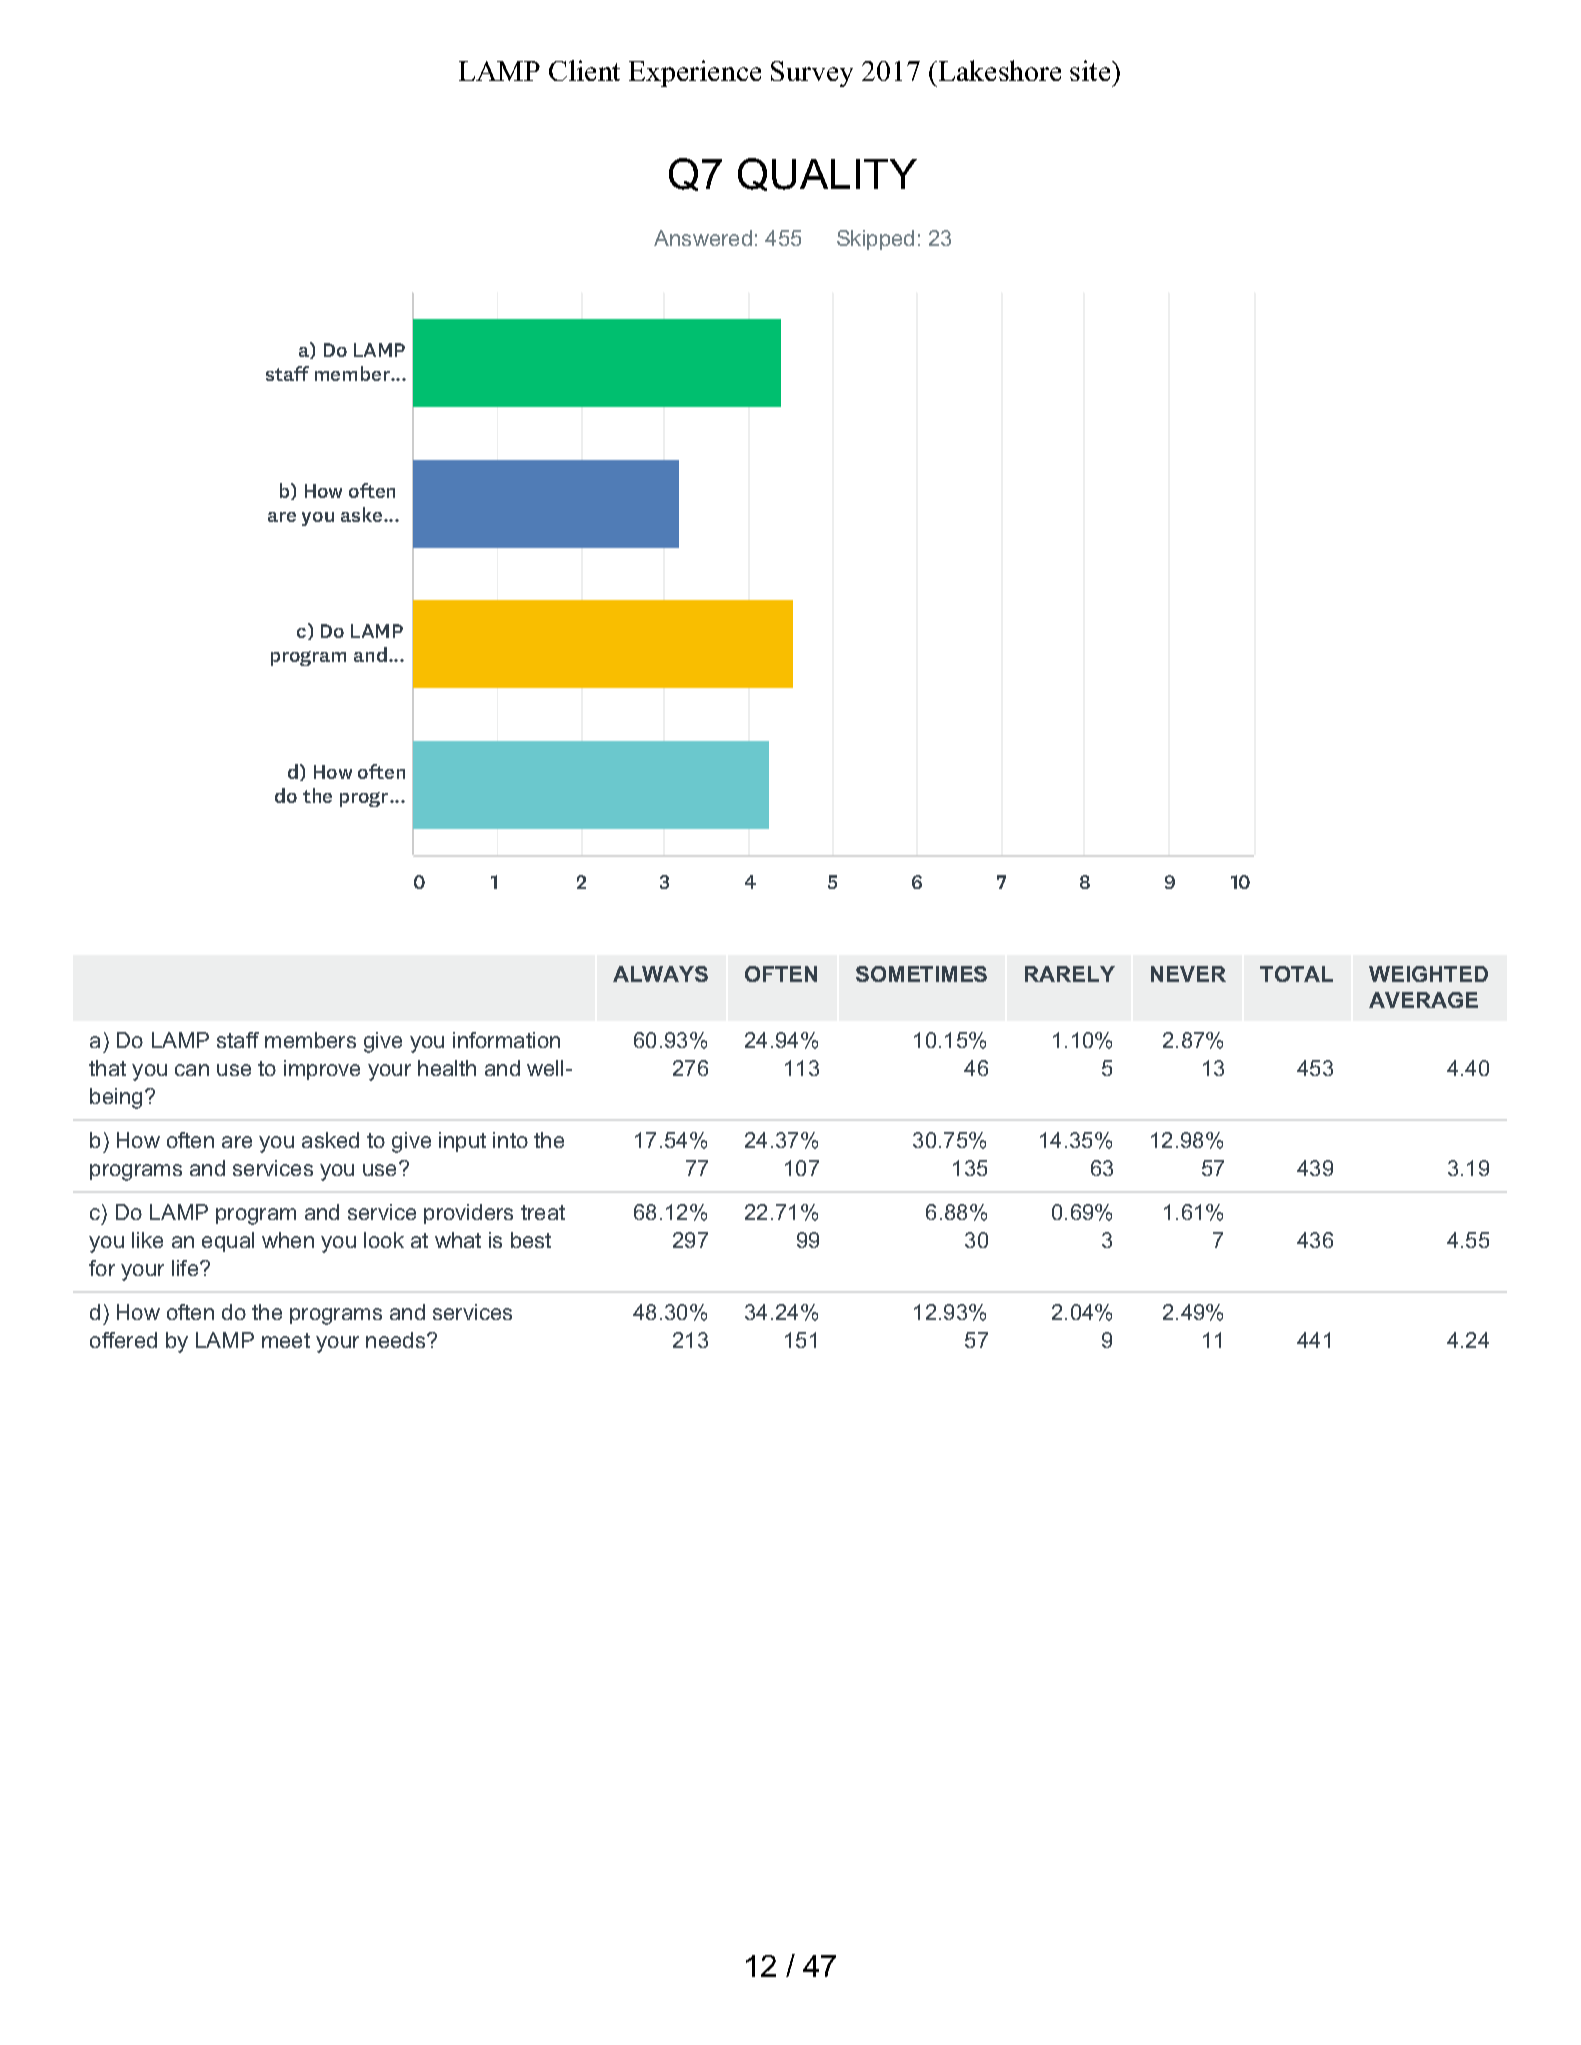 The height and width of the screenshot is (2045, 1581). What do you see at coordinates (1091, 70) in the screenshot?
I see `site` at bounding box center [1091, 70].
